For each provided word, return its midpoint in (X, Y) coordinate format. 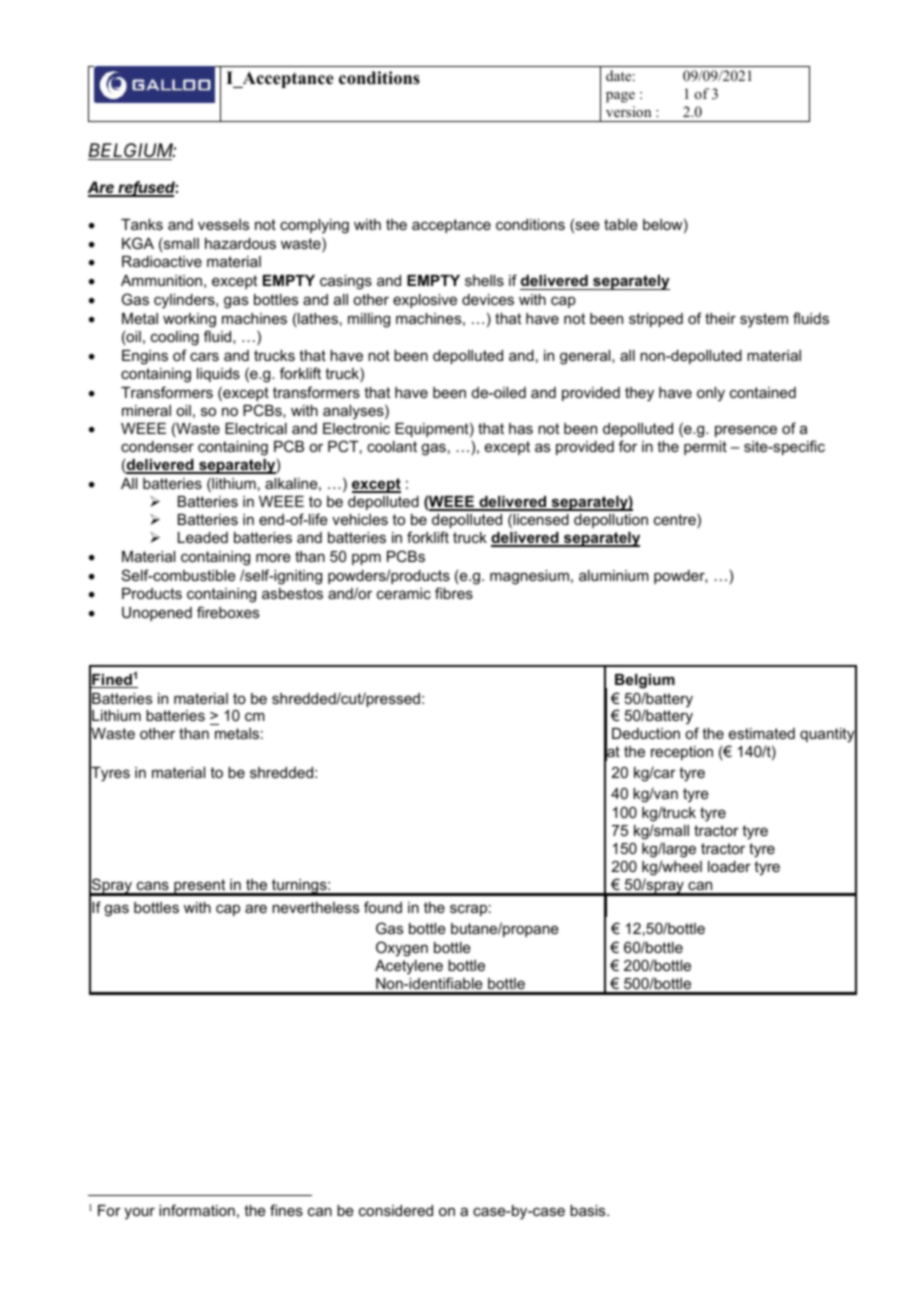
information (197, 1210)
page (620, 97)
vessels (223, 224)
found (383, 907)
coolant (392, 446)
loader (729, 866)
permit (705, 448)
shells (484, 280)
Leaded (203, 537)
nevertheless (315, 907)
